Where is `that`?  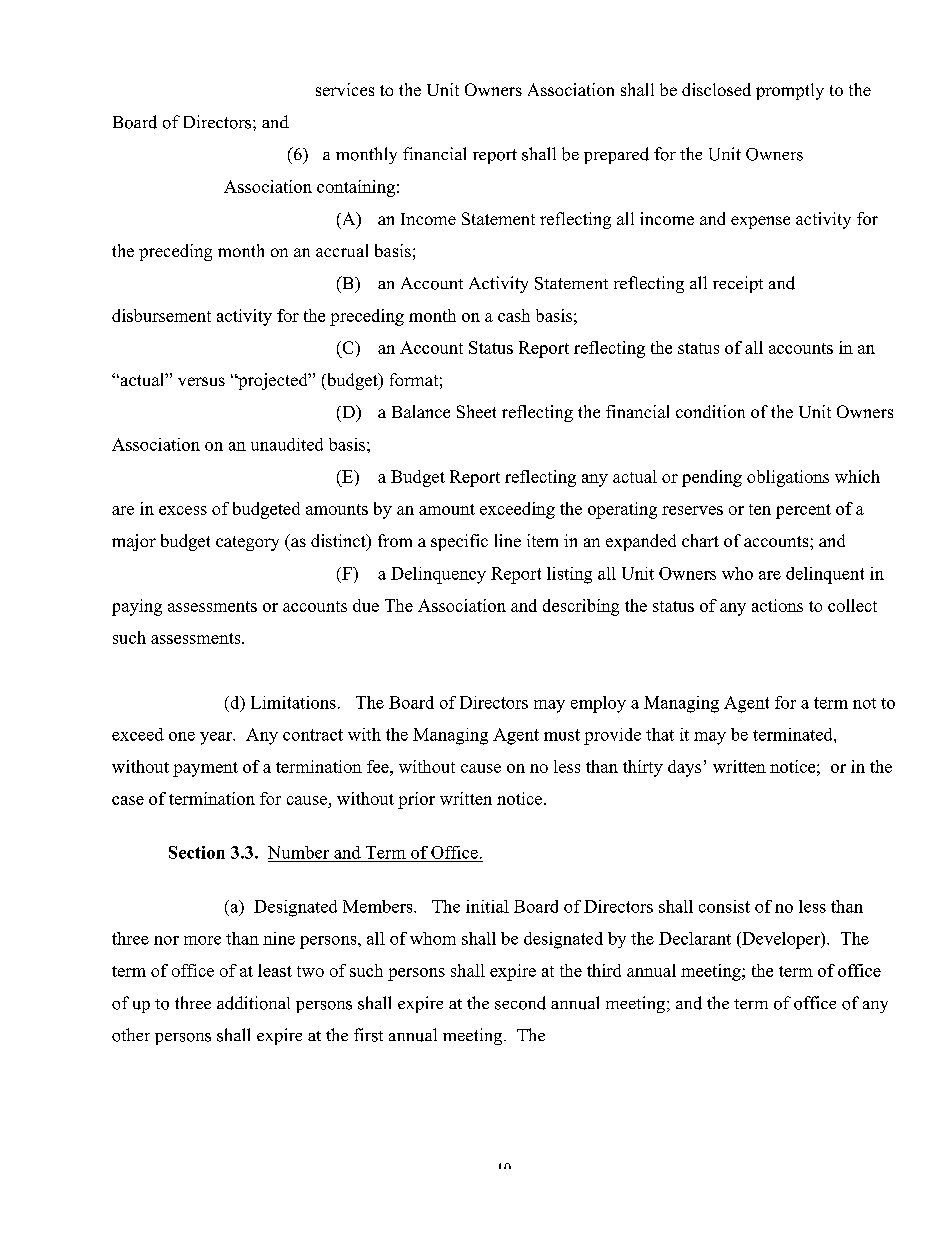
that is located at coordinates (660, 734).
